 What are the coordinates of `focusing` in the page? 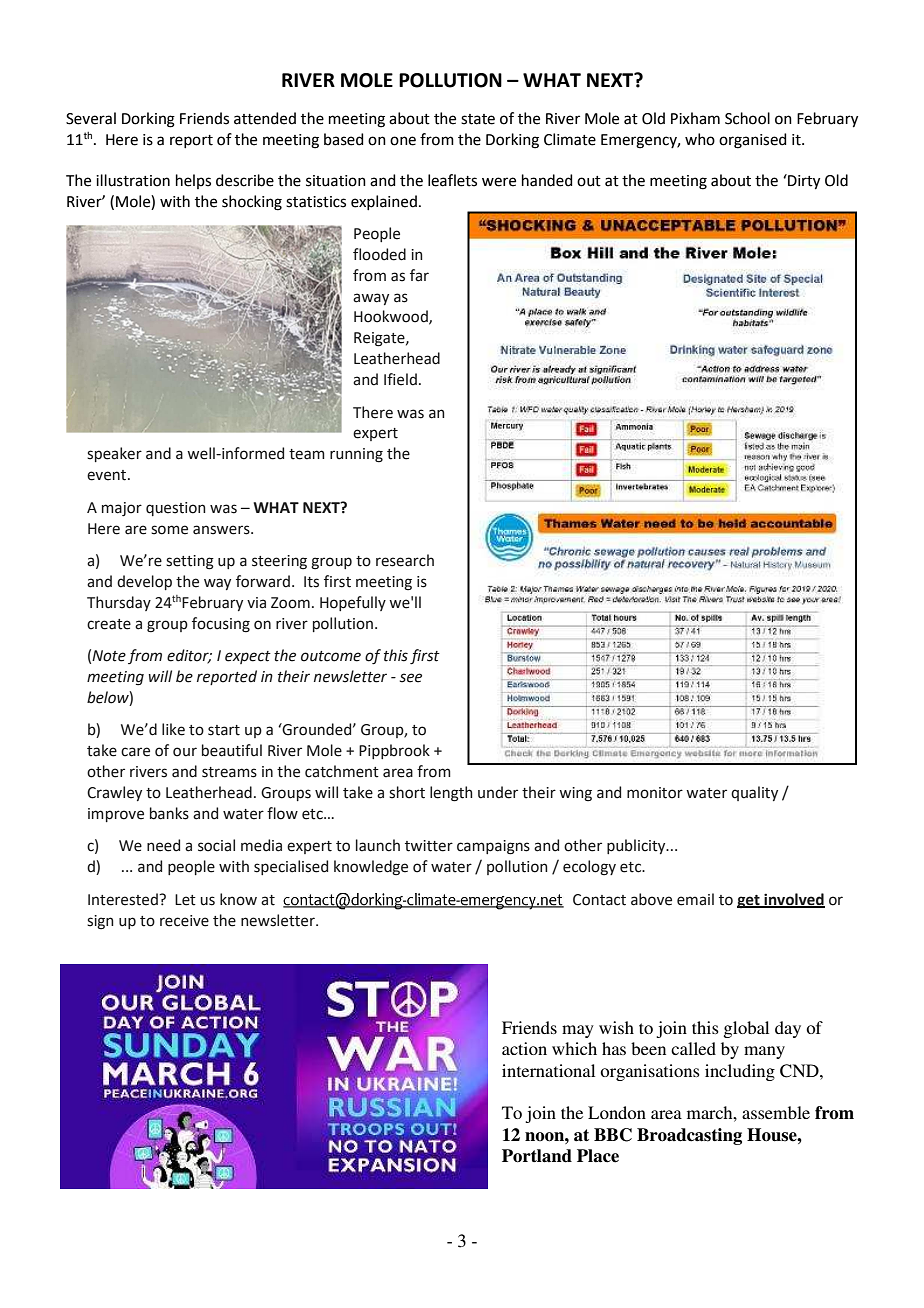 It's located at (221, 625).
